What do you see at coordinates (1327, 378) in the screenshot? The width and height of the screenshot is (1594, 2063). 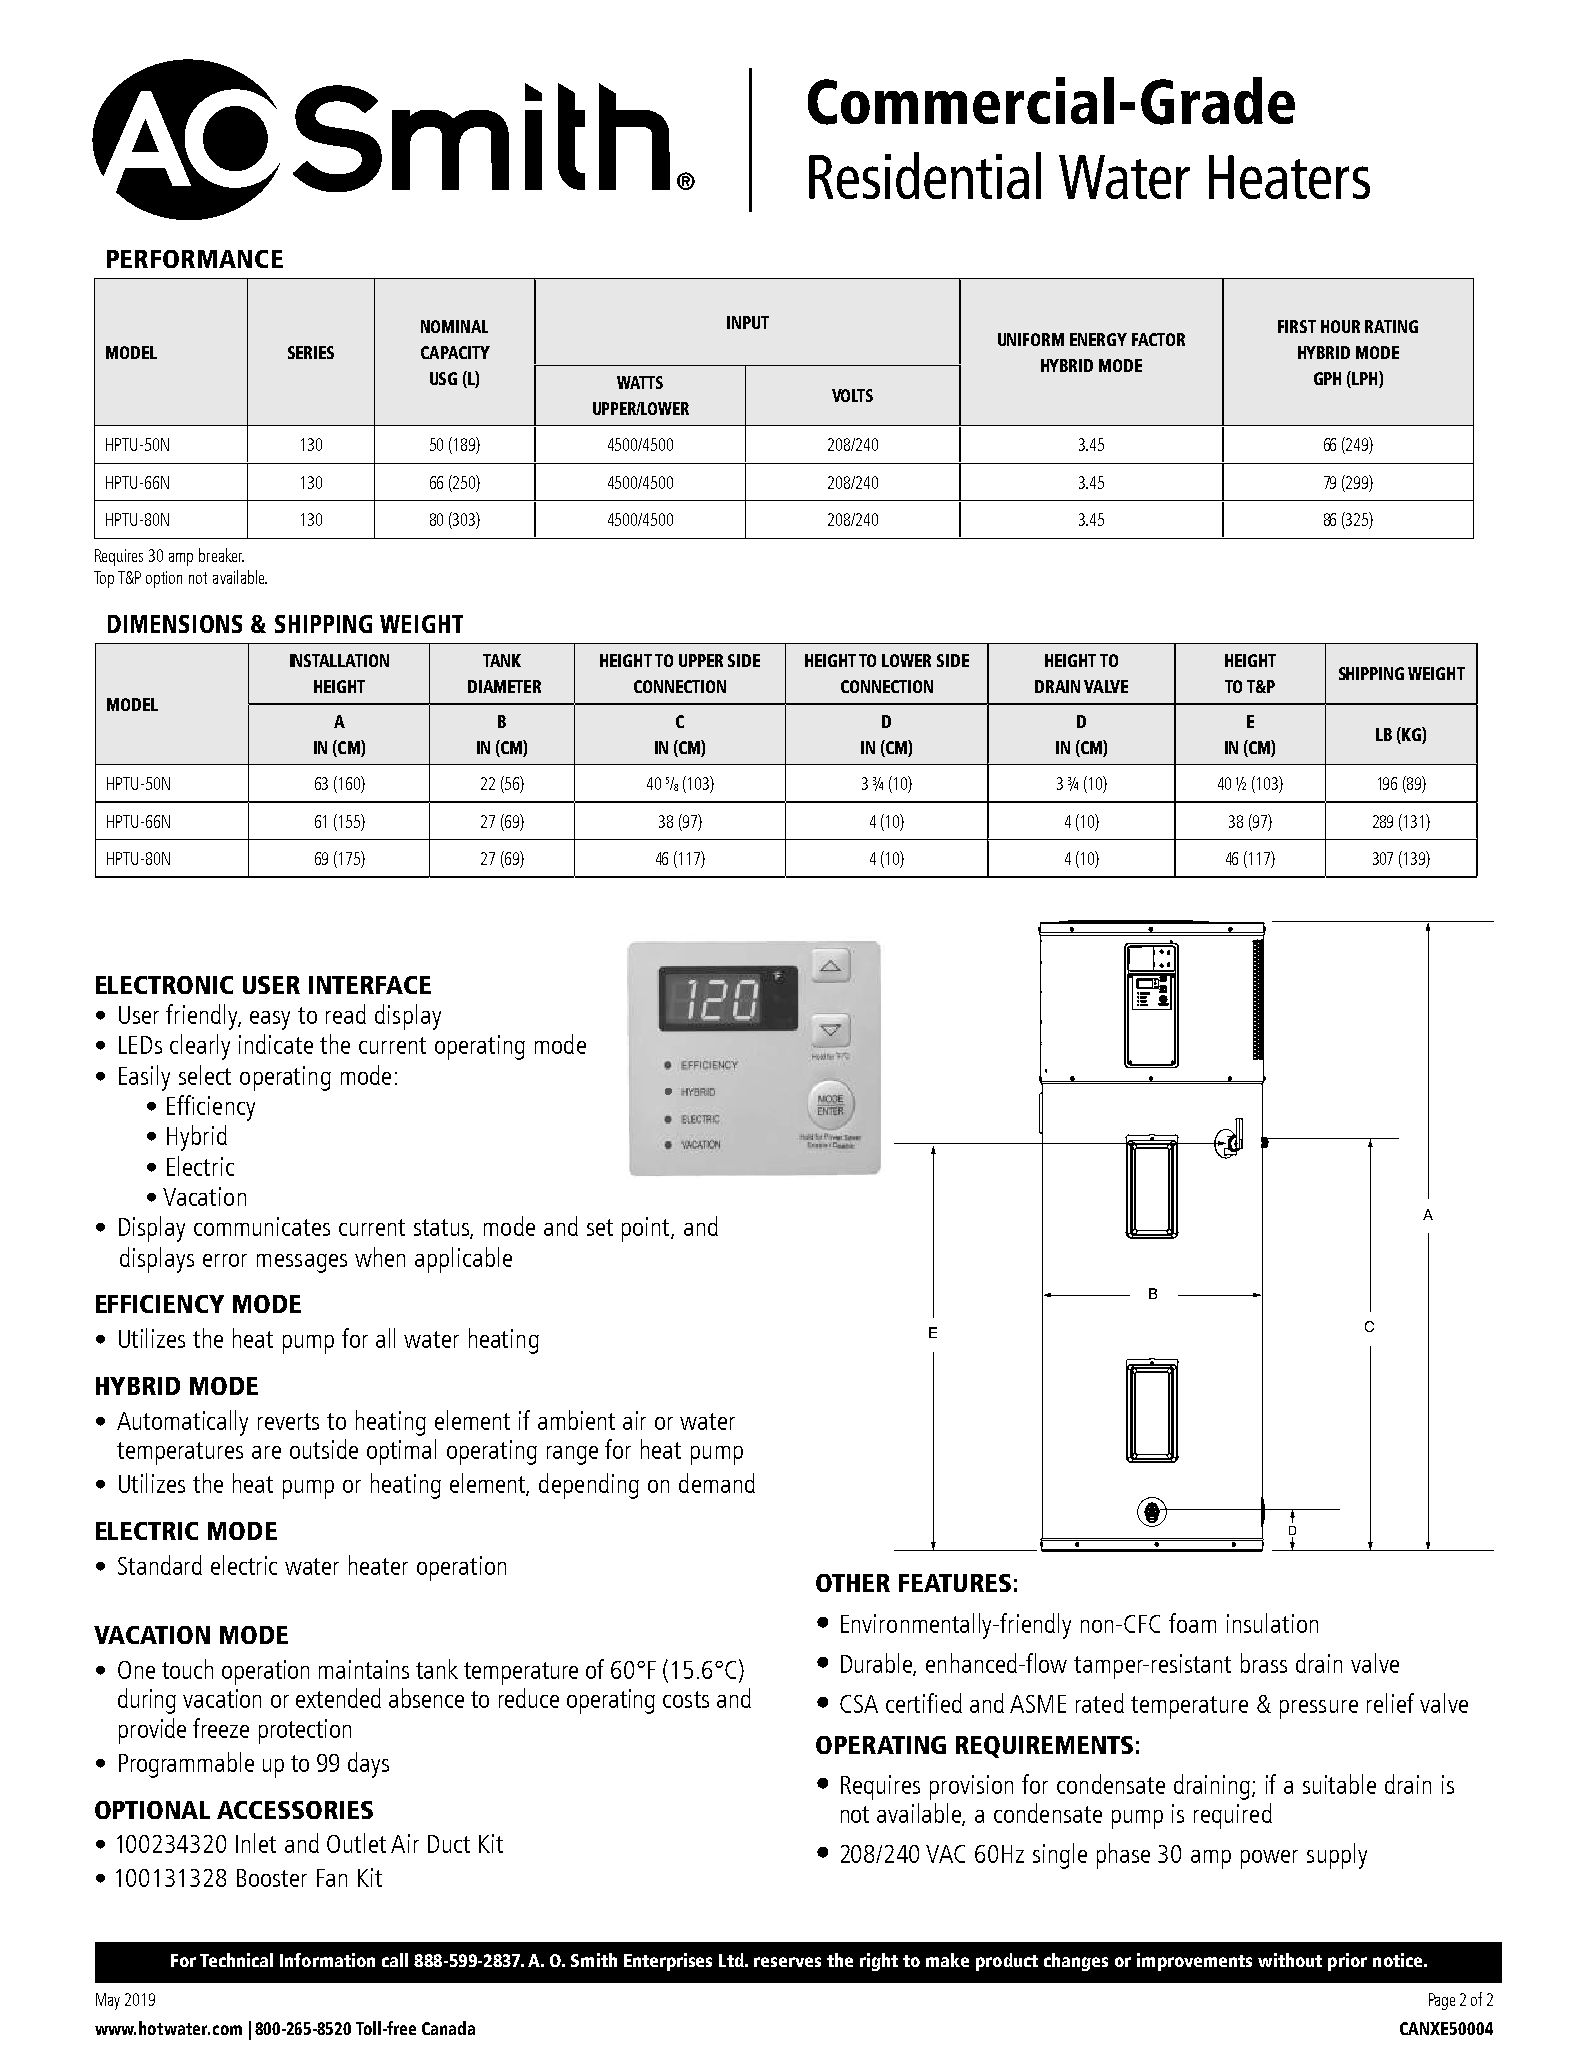 I see `GPH` at bounding box center [1327, 378].
